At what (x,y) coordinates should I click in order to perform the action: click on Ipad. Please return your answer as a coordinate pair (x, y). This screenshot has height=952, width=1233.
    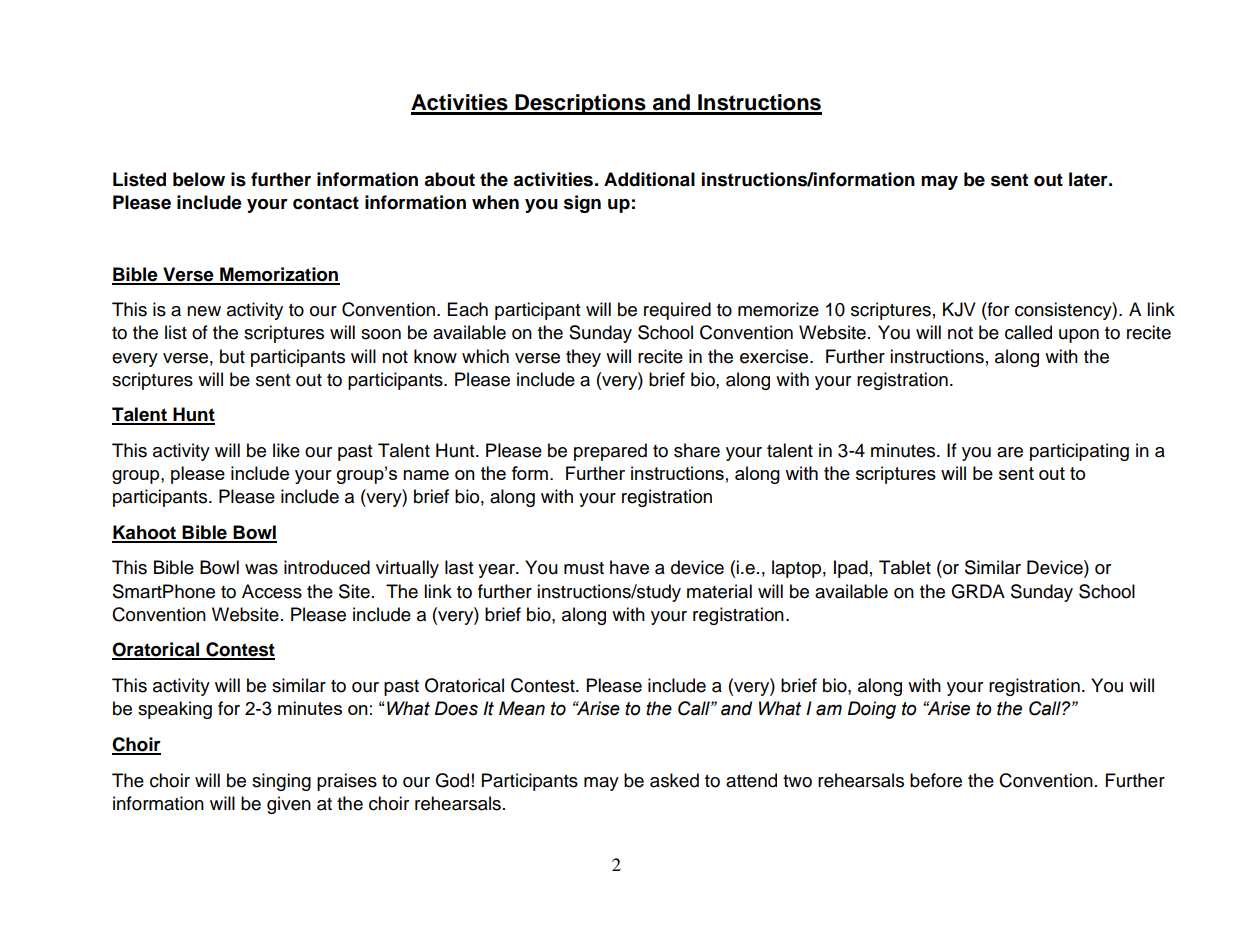
    Looking at the image, I should click on (851, 569).
